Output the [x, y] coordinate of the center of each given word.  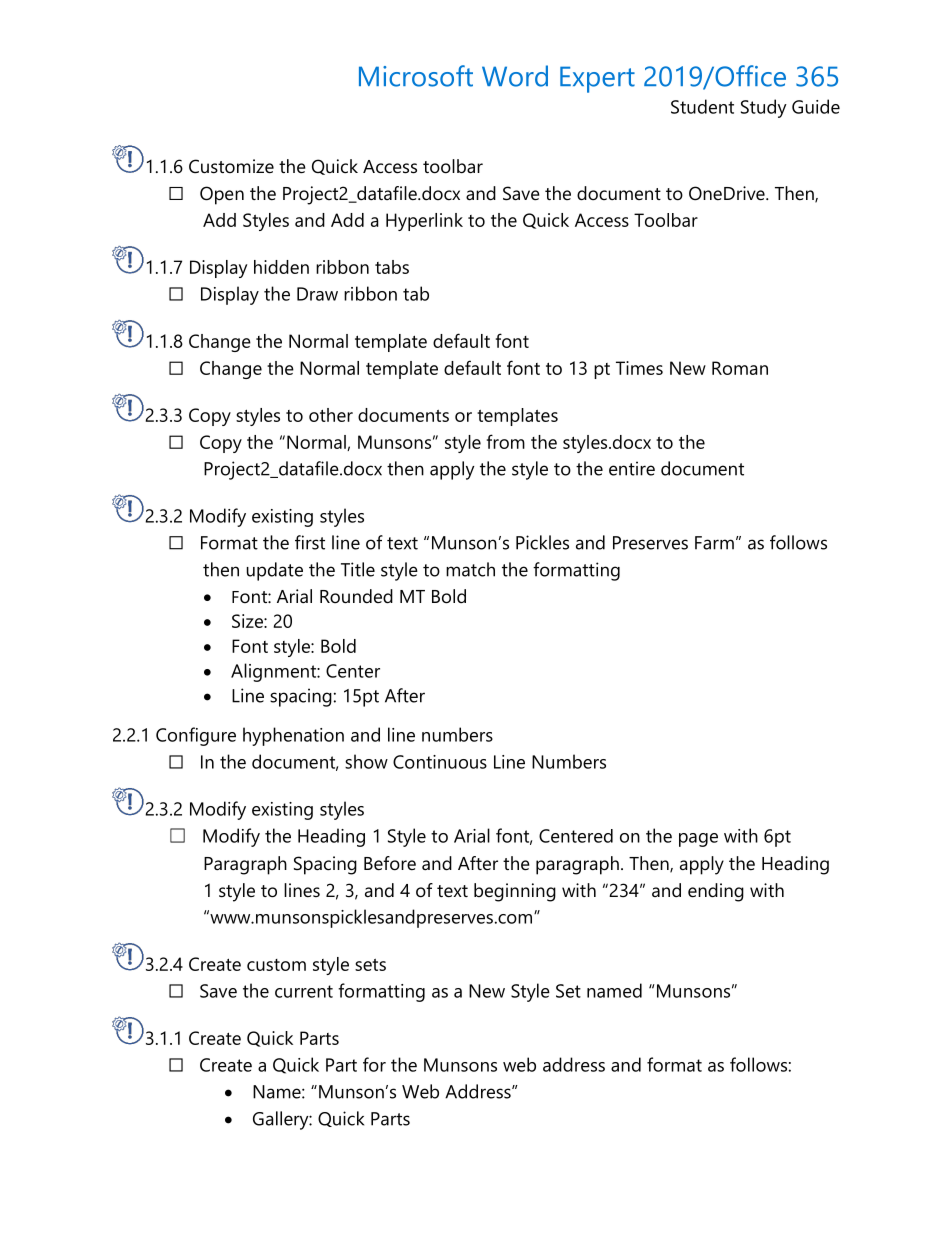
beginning [515, 892]
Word [515, 76]
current [304, 991]
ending [716, 892]
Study [764, 108]
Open [222, 195]
